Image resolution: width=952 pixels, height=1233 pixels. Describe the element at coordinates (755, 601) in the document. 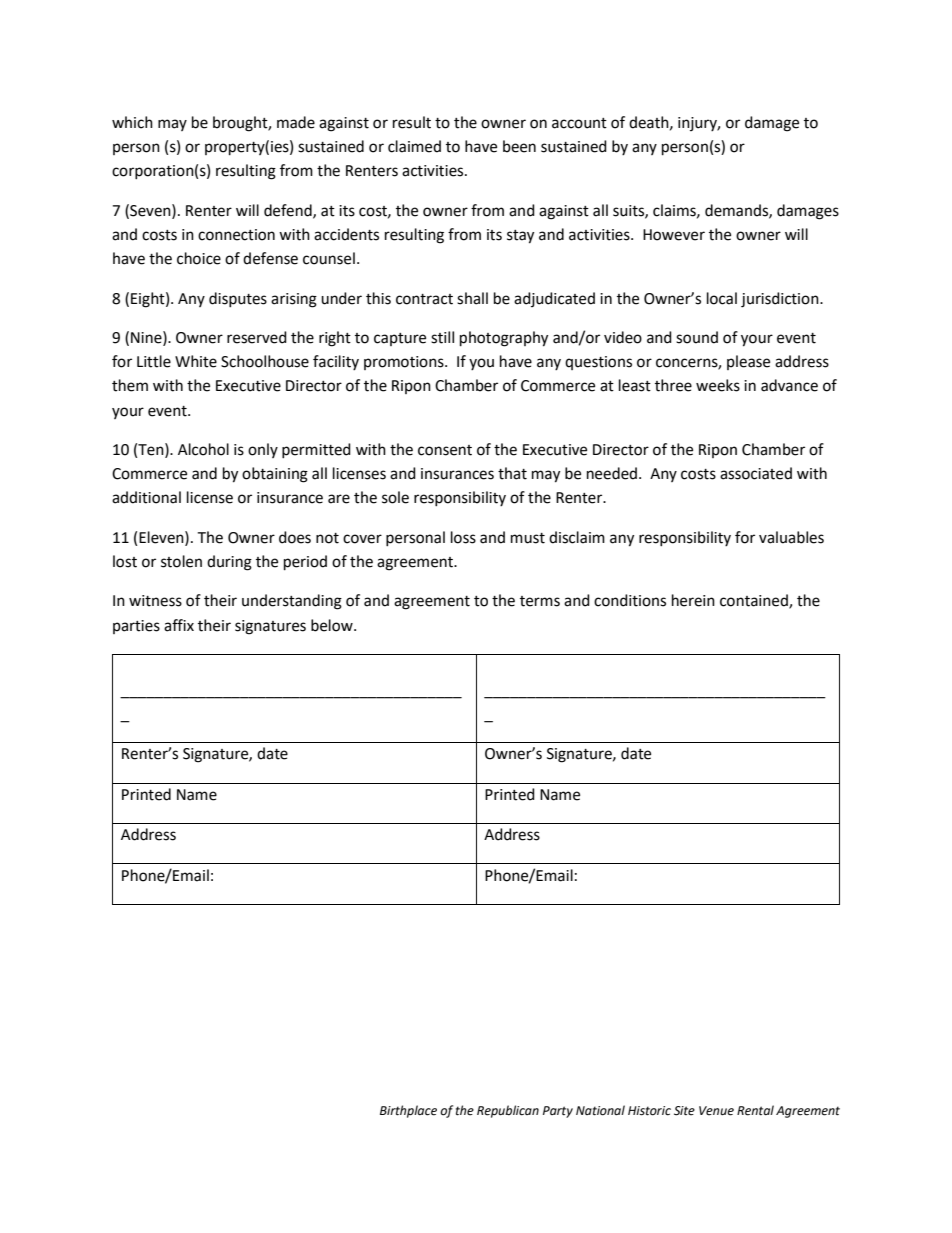

I see `contained` at that location.
